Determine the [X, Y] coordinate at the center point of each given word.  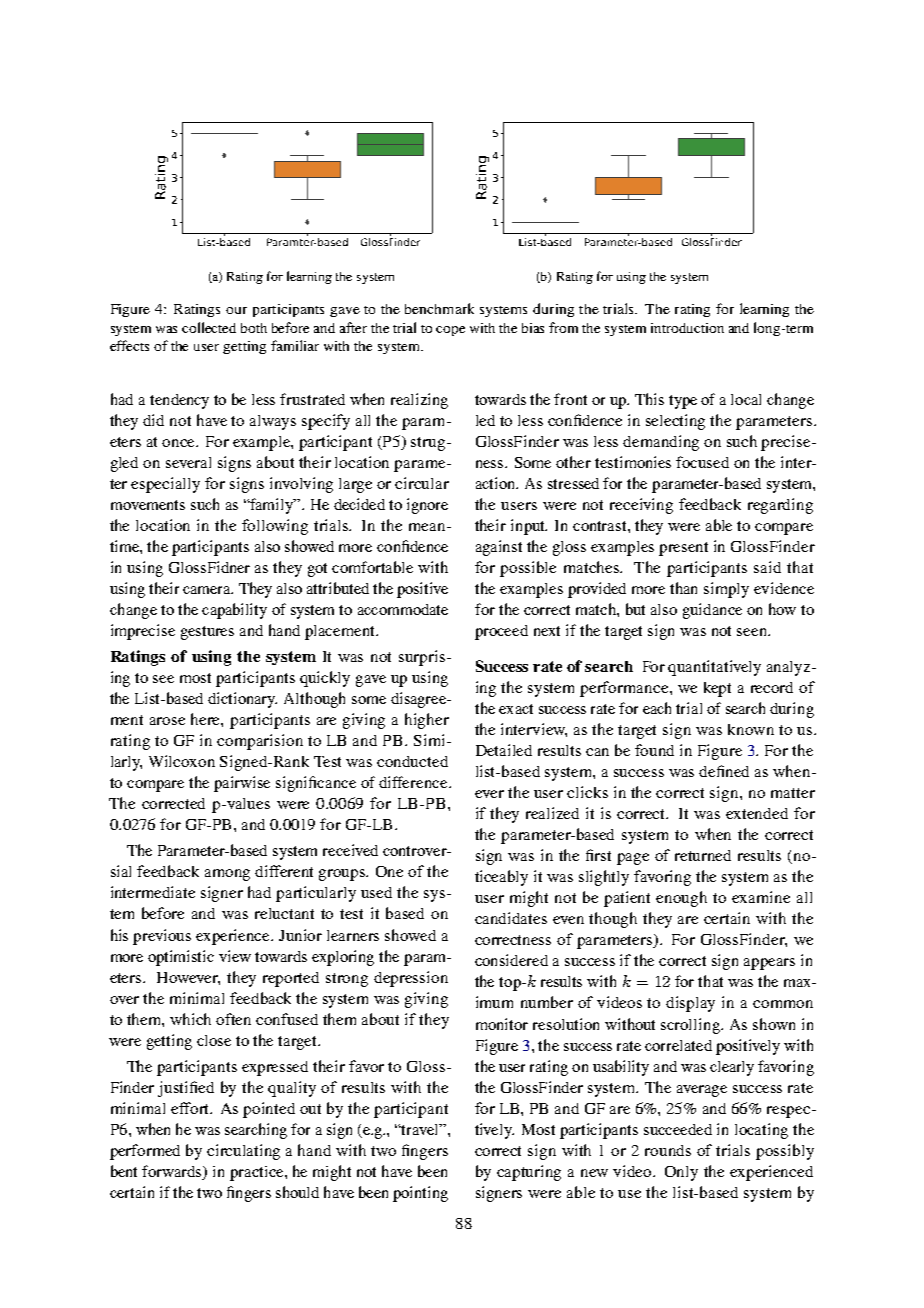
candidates [511, 918]
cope [450, 331]
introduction [687, 328]
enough [681, 899]
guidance [712, 611]
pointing [420, 1194]
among [227, 875]
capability [234, 611]
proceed [501, 632]
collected [209, 327]
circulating [243, 1152]
